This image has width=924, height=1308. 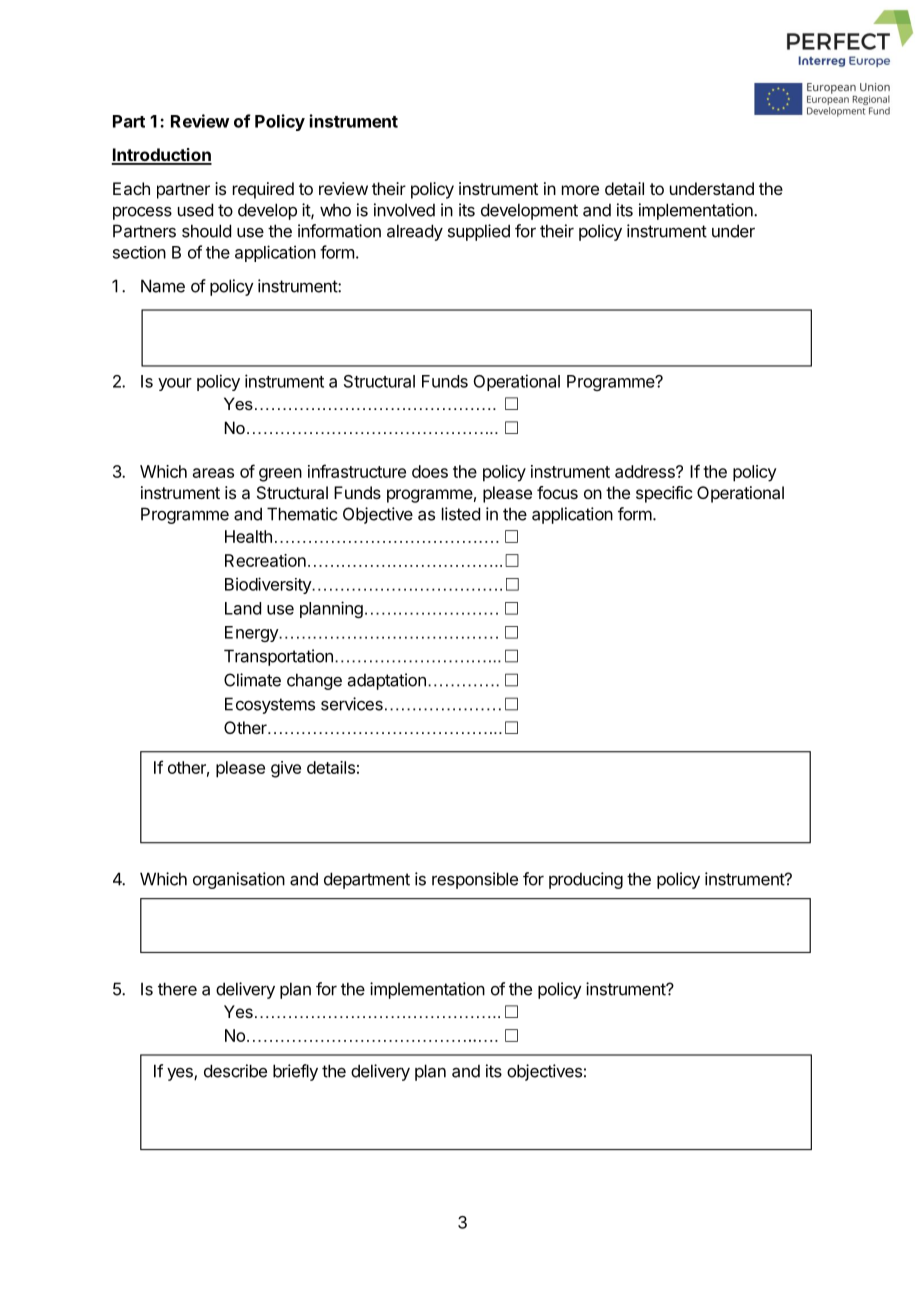 What do you see at coordinates (248, 536) in the image?
I see `Health` at bounding box center [248, 536].
